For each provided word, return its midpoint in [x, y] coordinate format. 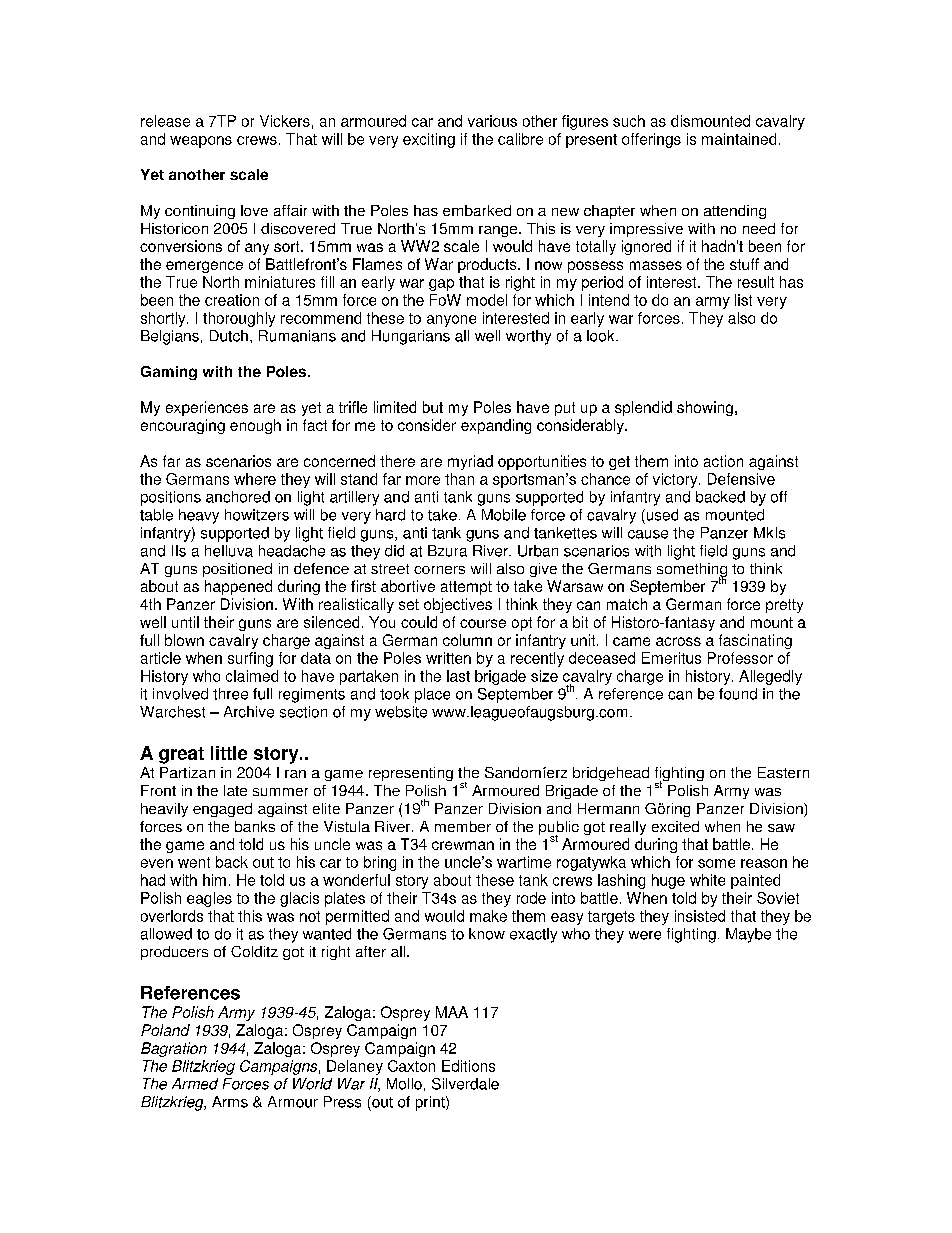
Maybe [748, 935]
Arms [230, 1102]
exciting [429, 140]
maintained [739, 139]
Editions [468, 1066]
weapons [201, 142]
